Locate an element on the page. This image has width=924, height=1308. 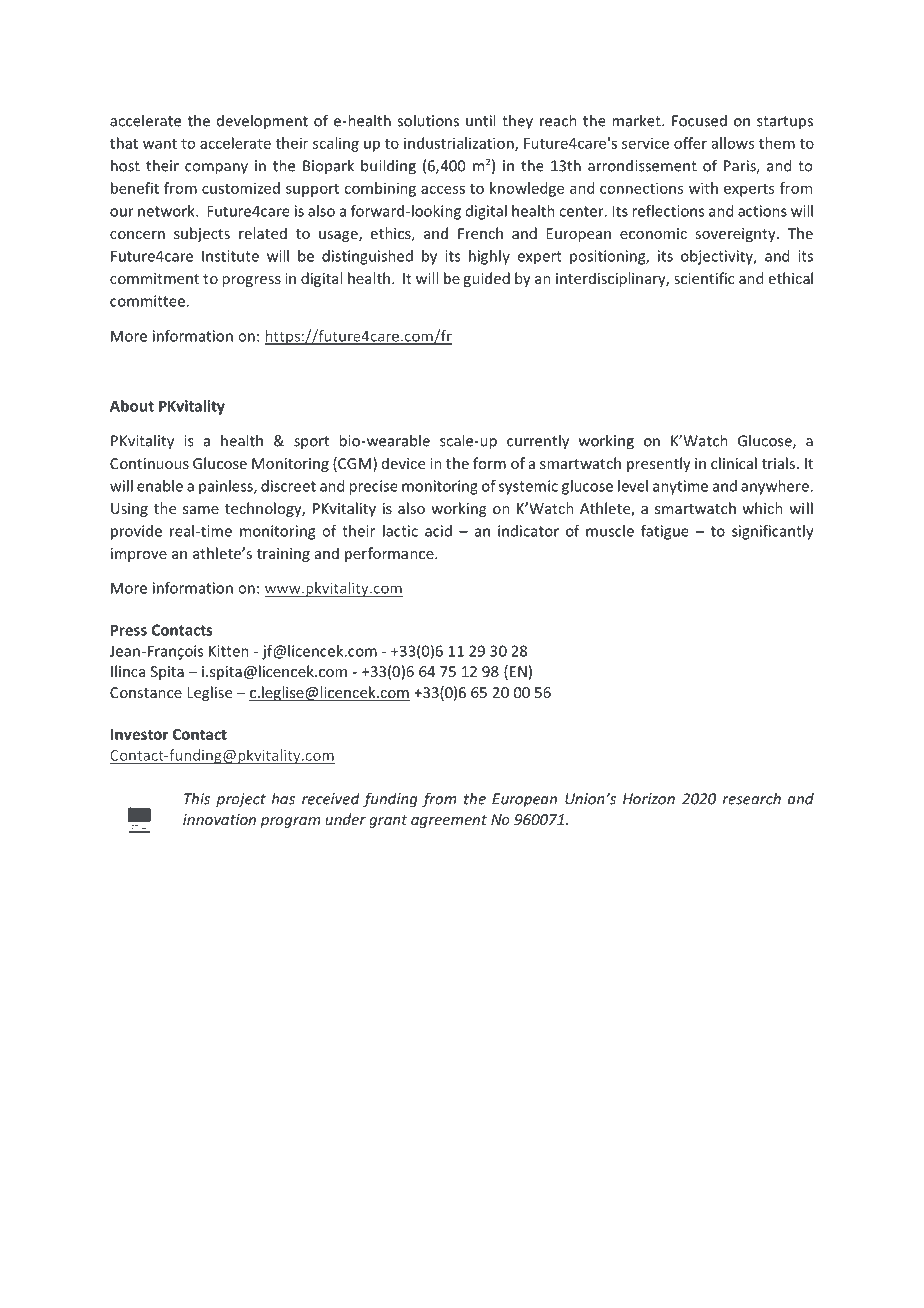
scientific is located at coordinates (704, 278).
